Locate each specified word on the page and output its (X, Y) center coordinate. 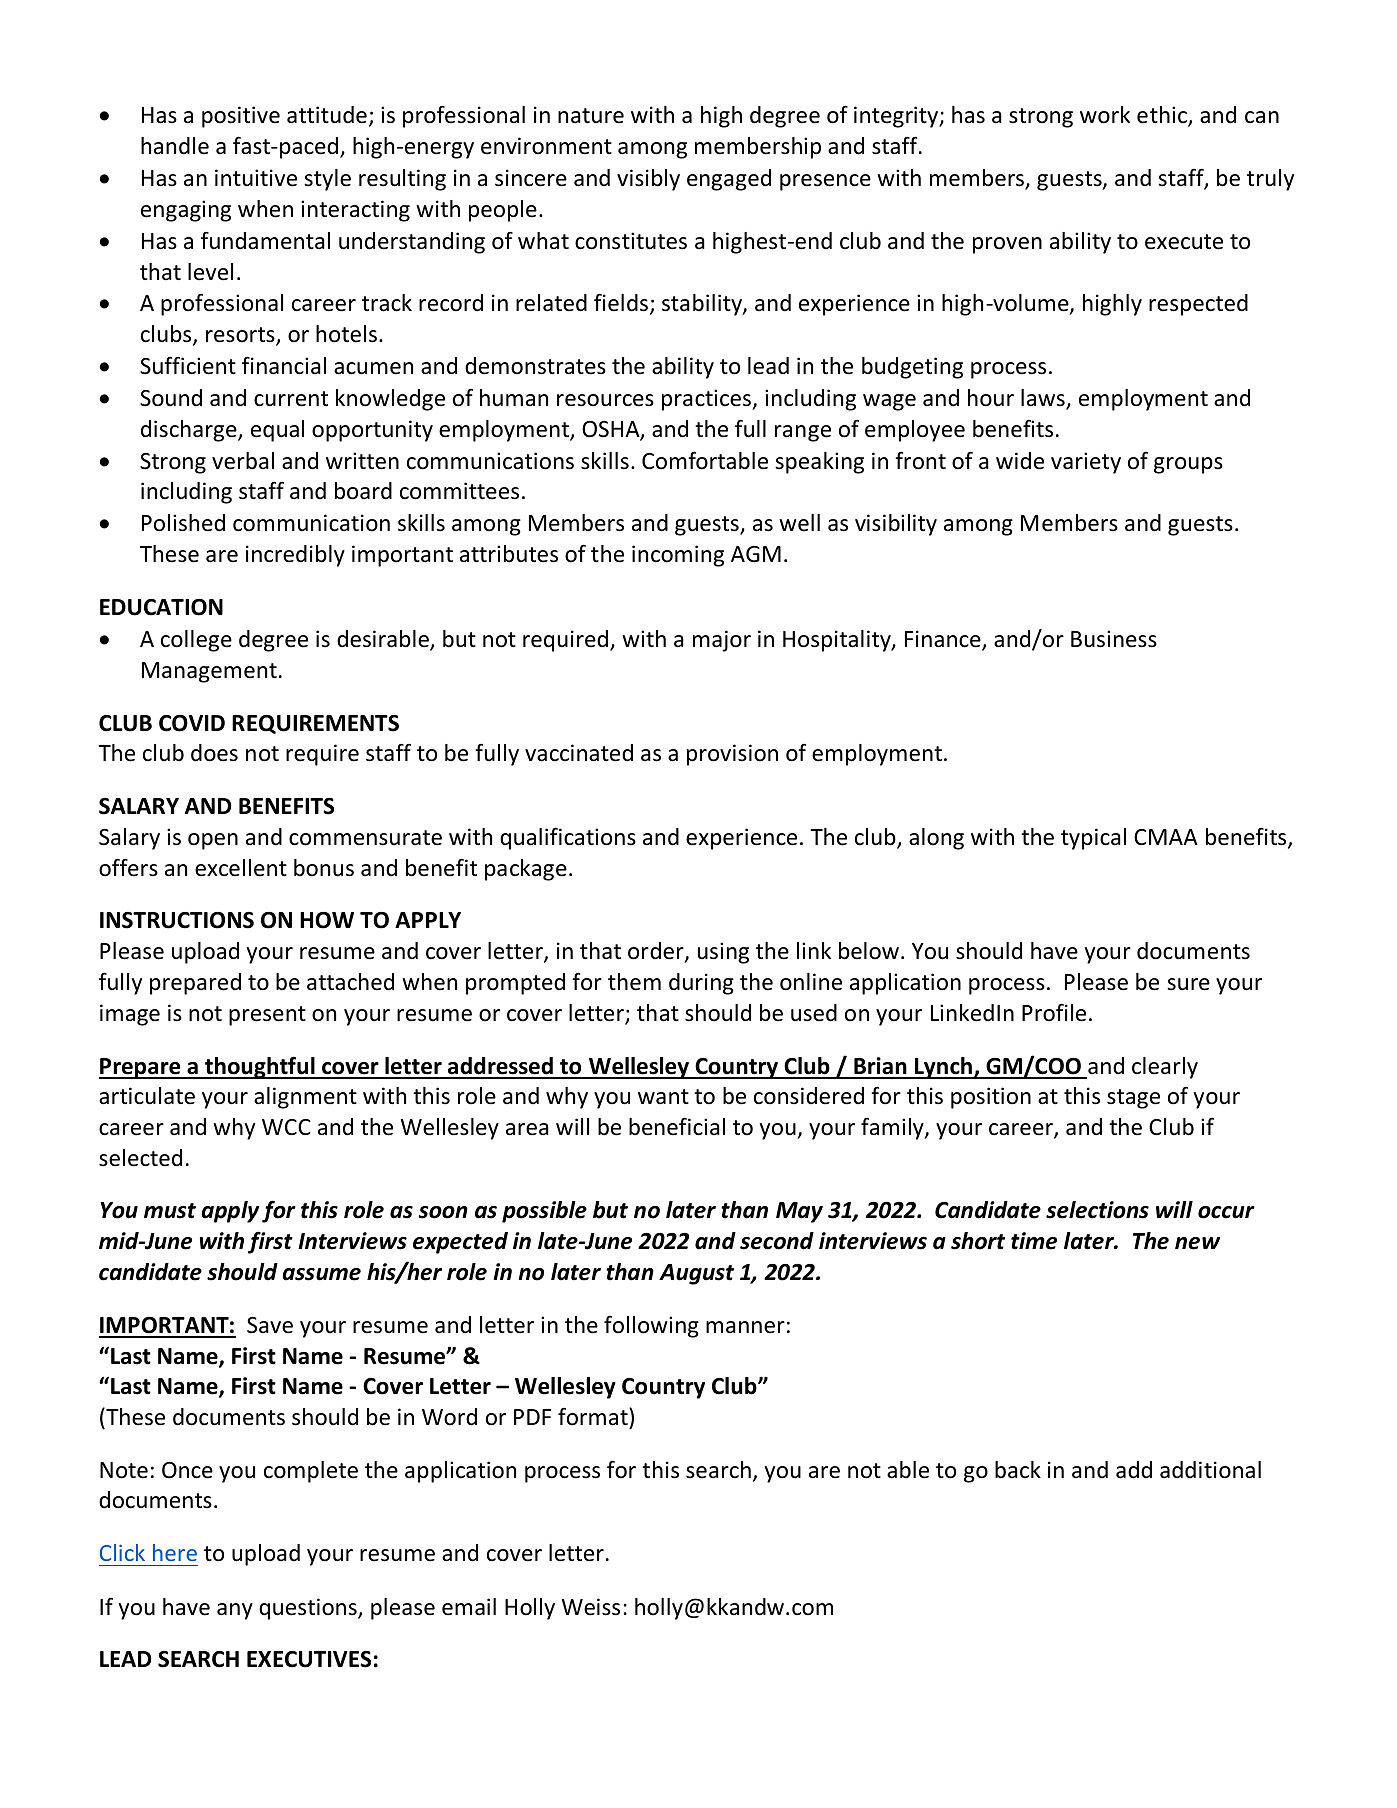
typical (1093, 839)
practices (708, 400)
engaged (729, 180)
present (267, 1016)
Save (270, 1325)
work (1105, 115)
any (235, 1611)
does (214, 753)
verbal (243, 461)
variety (1086, 463)
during (701, 984)
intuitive (256, 178)
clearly (1165, 1068)
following (651, 1327)
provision (732, 755)
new (1197, 1243)
